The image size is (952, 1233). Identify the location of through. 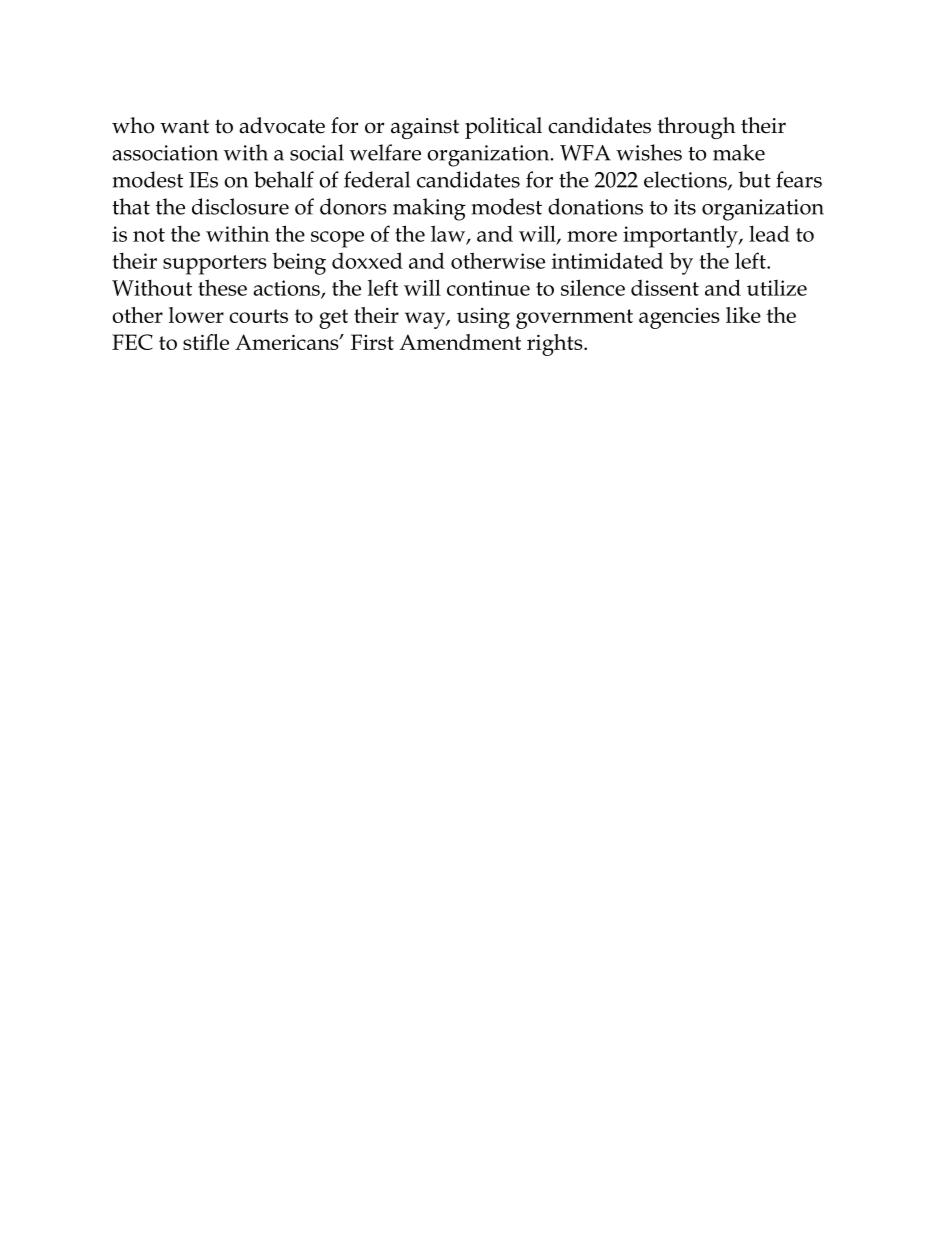
(697, 128).
